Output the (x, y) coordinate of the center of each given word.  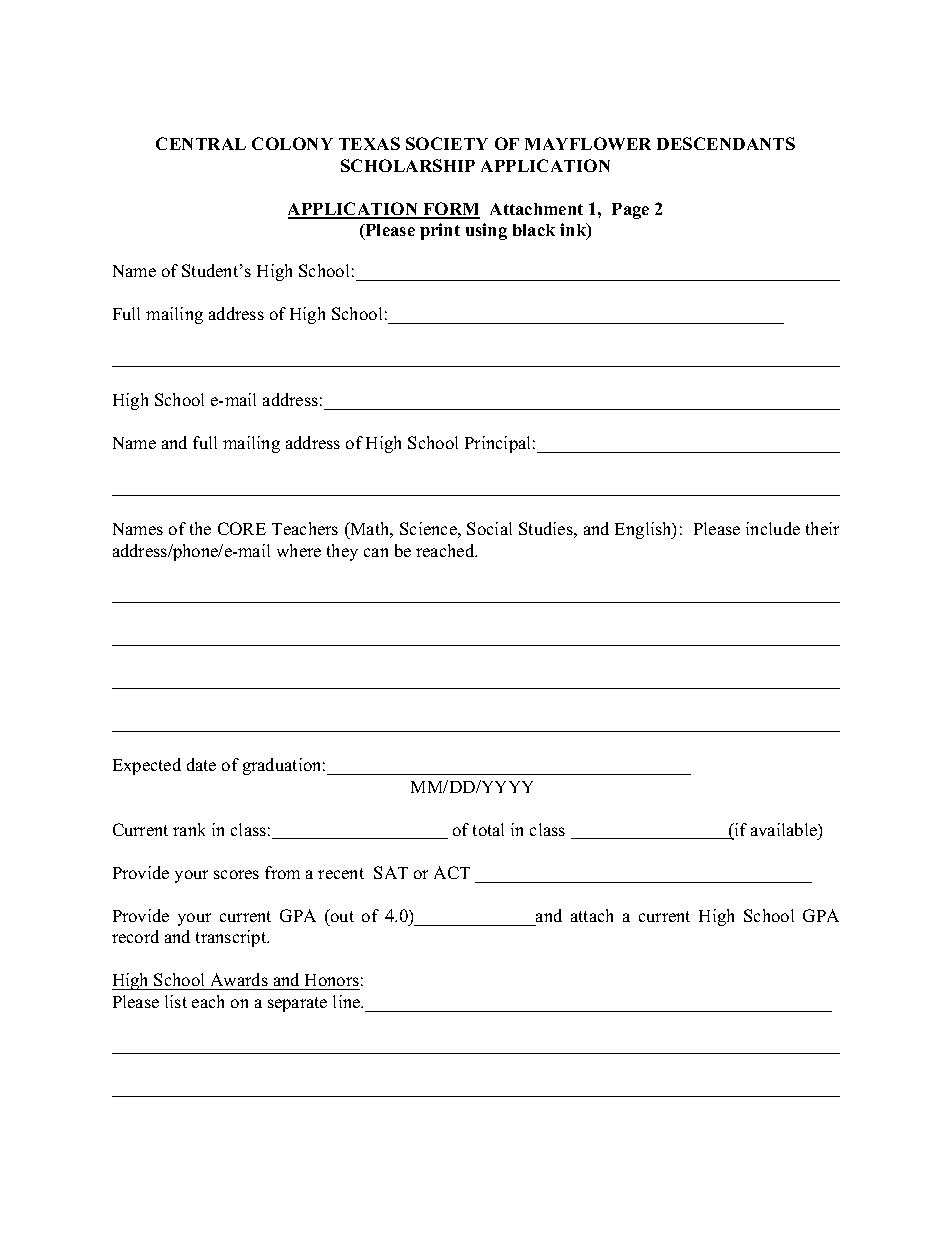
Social (489, 528)
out (341, 915)
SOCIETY (447, 143)
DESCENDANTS (726, 143)
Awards (239, 979)
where (299, 550)
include (773, 528)
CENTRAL (201, 143)
